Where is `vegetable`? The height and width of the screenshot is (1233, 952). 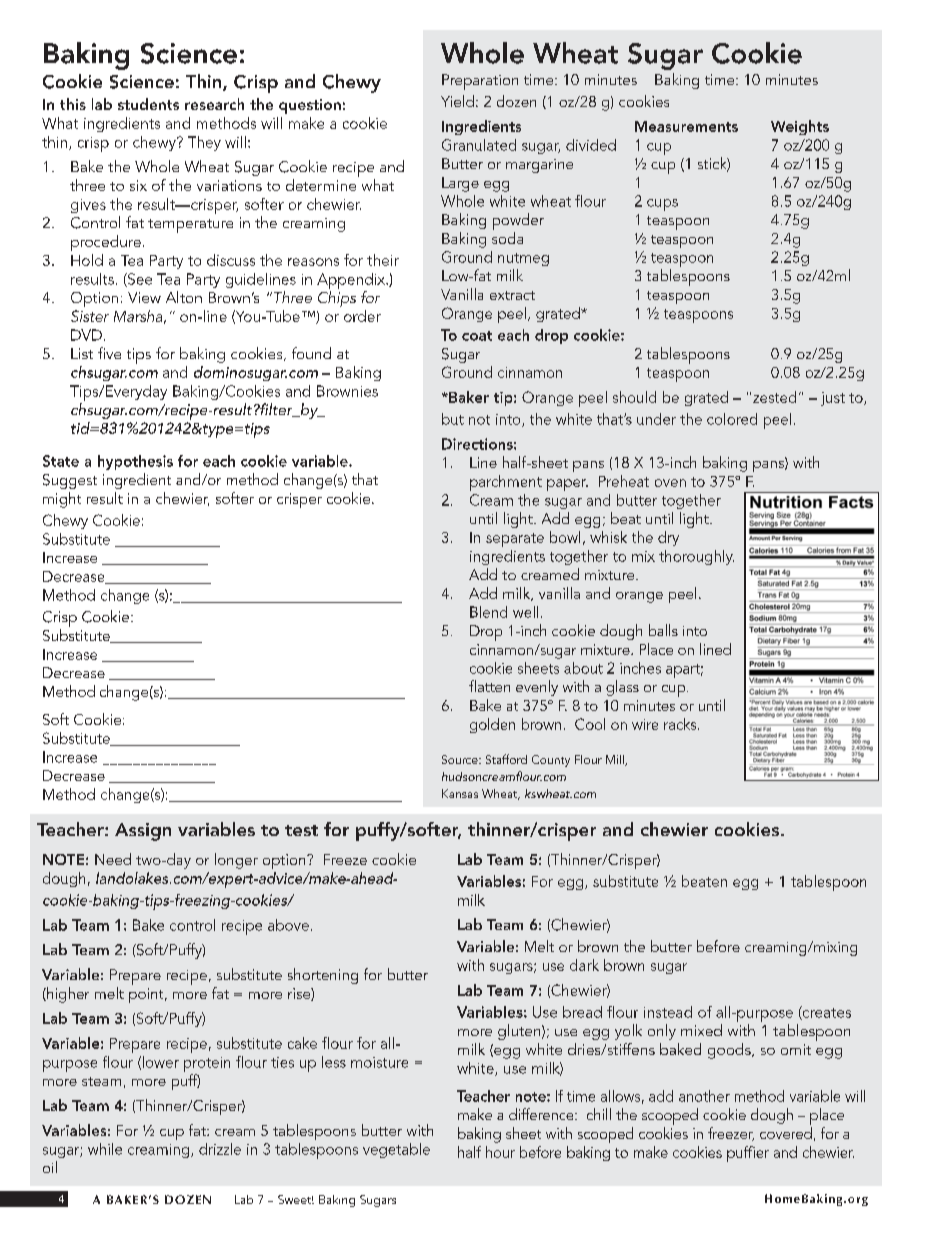 vegetable is located at coordinates (396, 1150).
